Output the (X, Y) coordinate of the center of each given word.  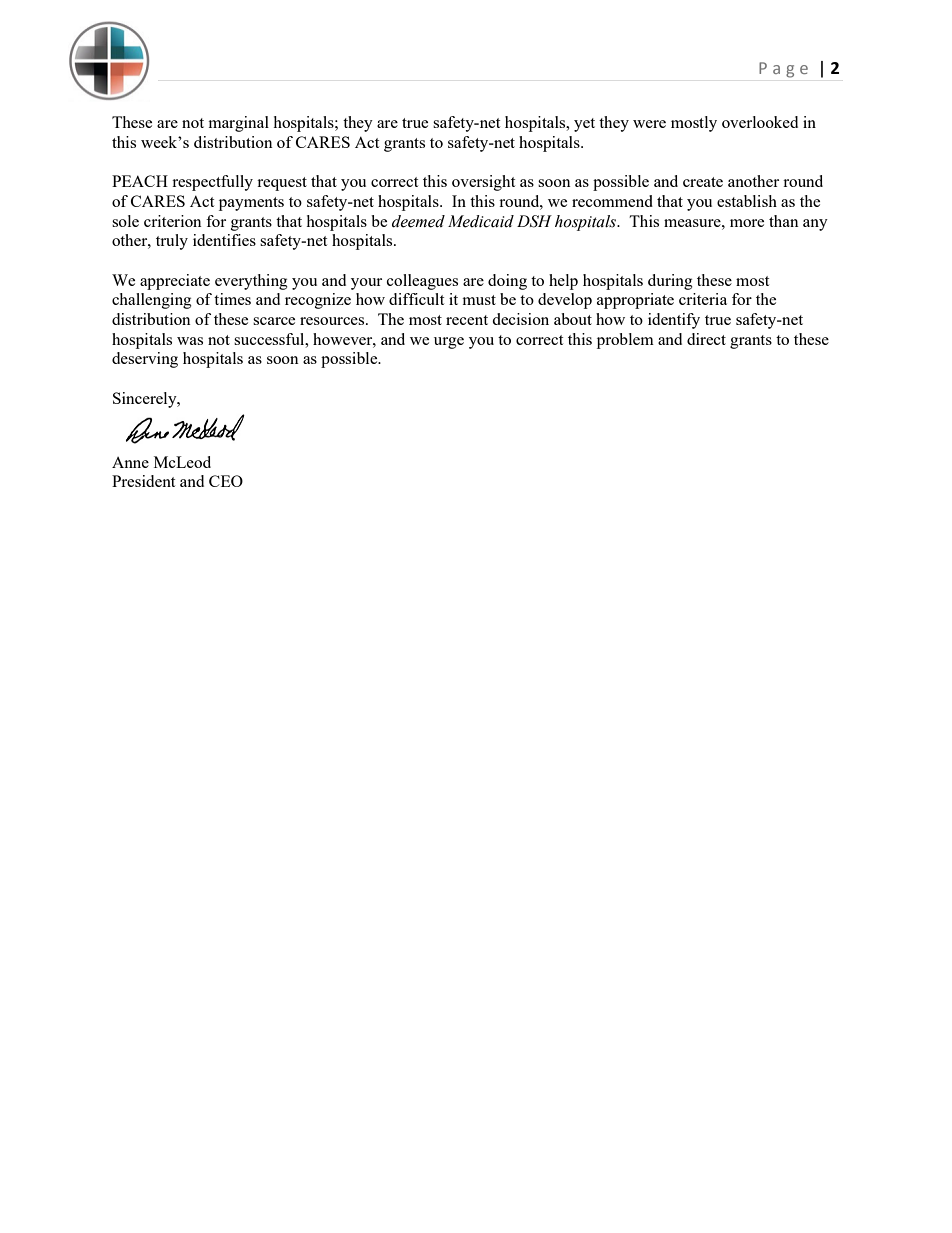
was (190, 341)
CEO (226, 481)
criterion (173, 221)
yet (584, 125)
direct (706, 339)
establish (747, 201)
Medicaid (481, 221)
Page (783, 70)
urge (449, 343)
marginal (238, 124)
